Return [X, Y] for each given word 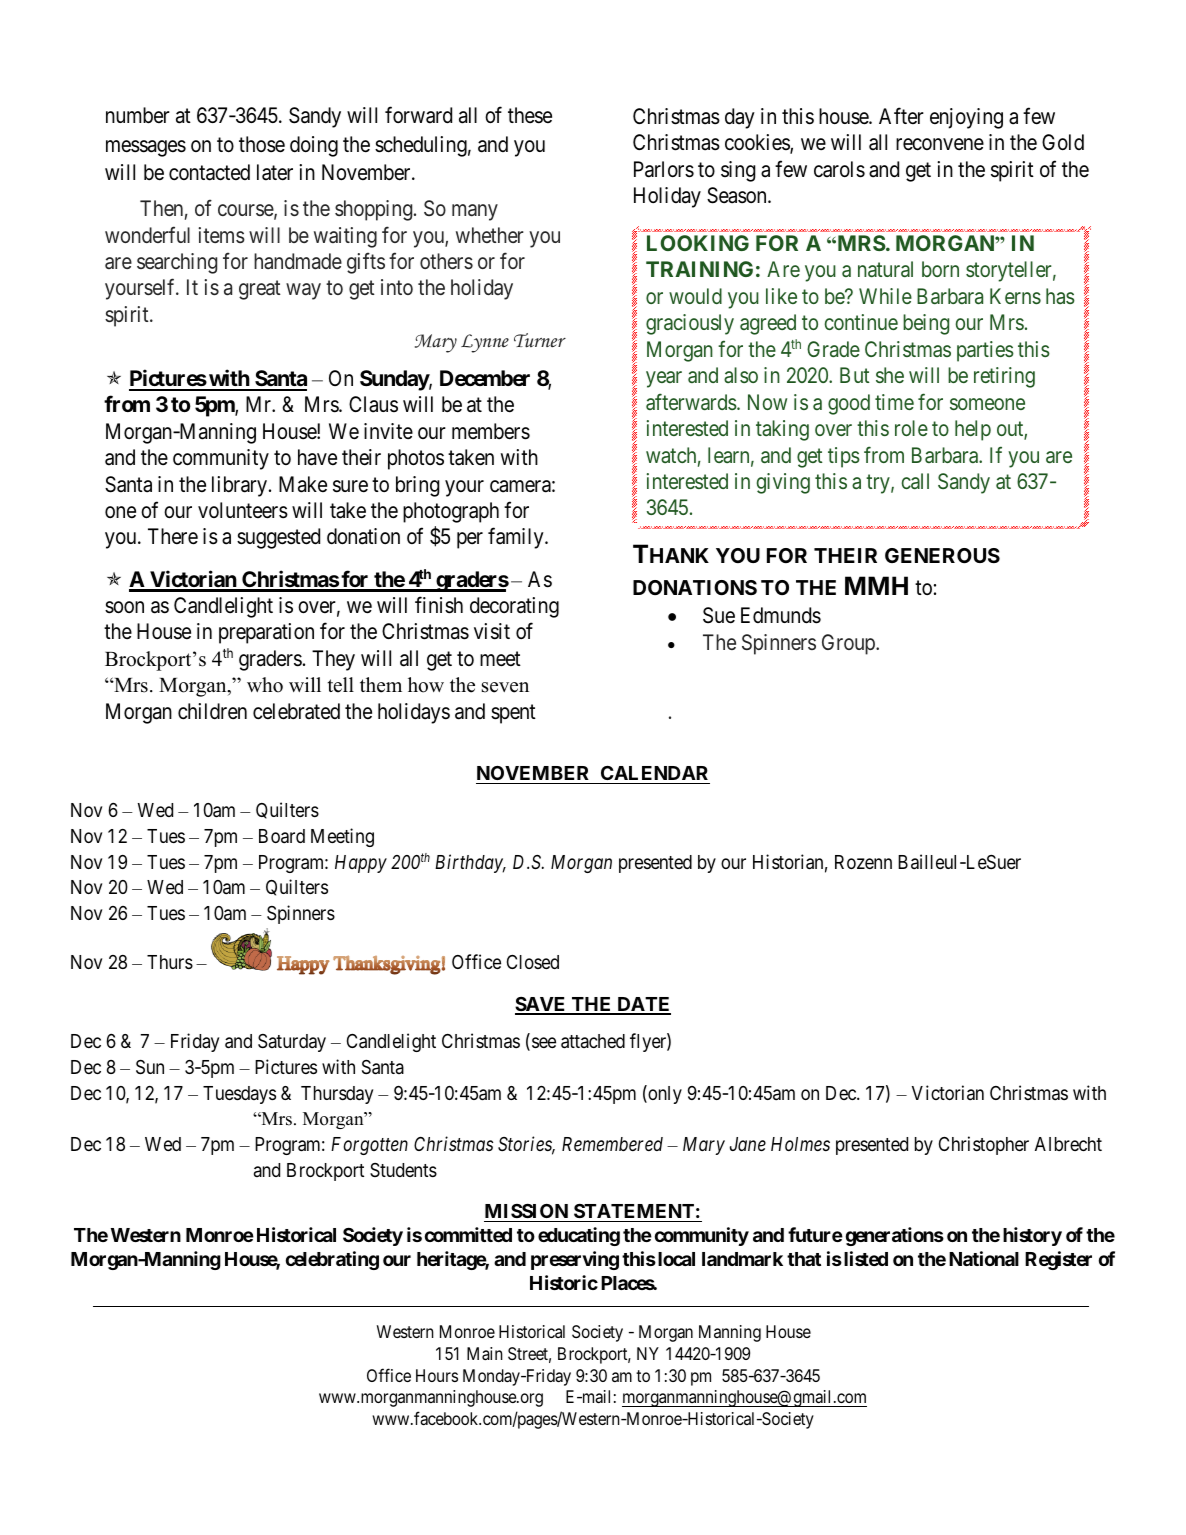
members [491, 431]
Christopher [984, 1145]
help [973, 430]
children [212, 711]
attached [593, 1041]
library [241, 486]
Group [849, 644]
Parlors [664, 169]
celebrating [332, 1260]
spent [513, 714]
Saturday [292, 1043]
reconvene [940, 144]
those [262, 144]
